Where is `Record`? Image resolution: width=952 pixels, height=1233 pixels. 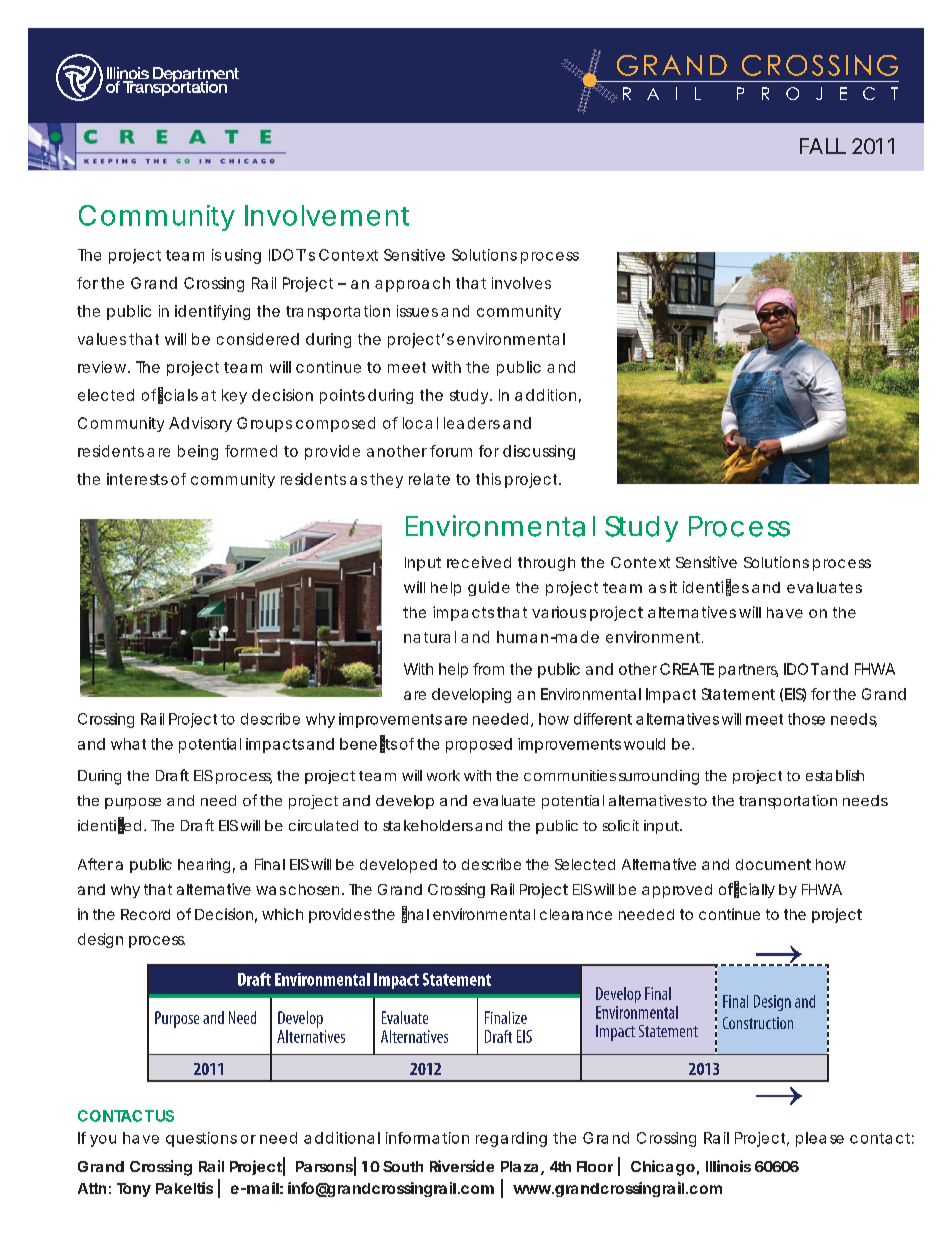 Record is located at coordinates (145, 914).
